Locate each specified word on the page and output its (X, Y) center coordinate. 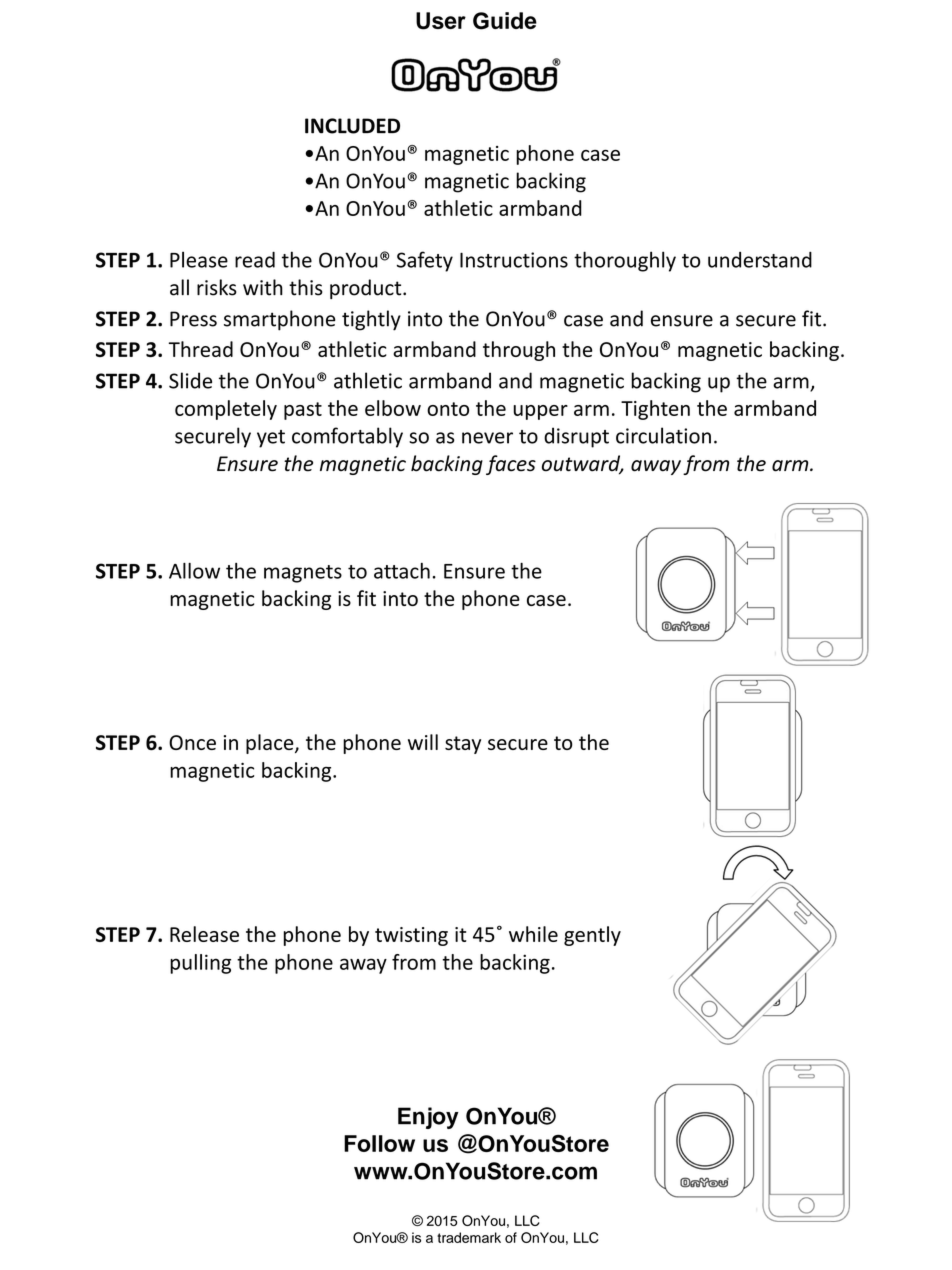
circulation (663, 435)
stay (463, 745)
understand (760, 260)
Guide (505, 21)
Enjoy (428, 1118)
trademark (469, 1237)
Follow (379, 1143)
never (487, 438)
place (271, 744)
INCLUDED (352, 126)
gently (592, 936)
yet (271, 439)
